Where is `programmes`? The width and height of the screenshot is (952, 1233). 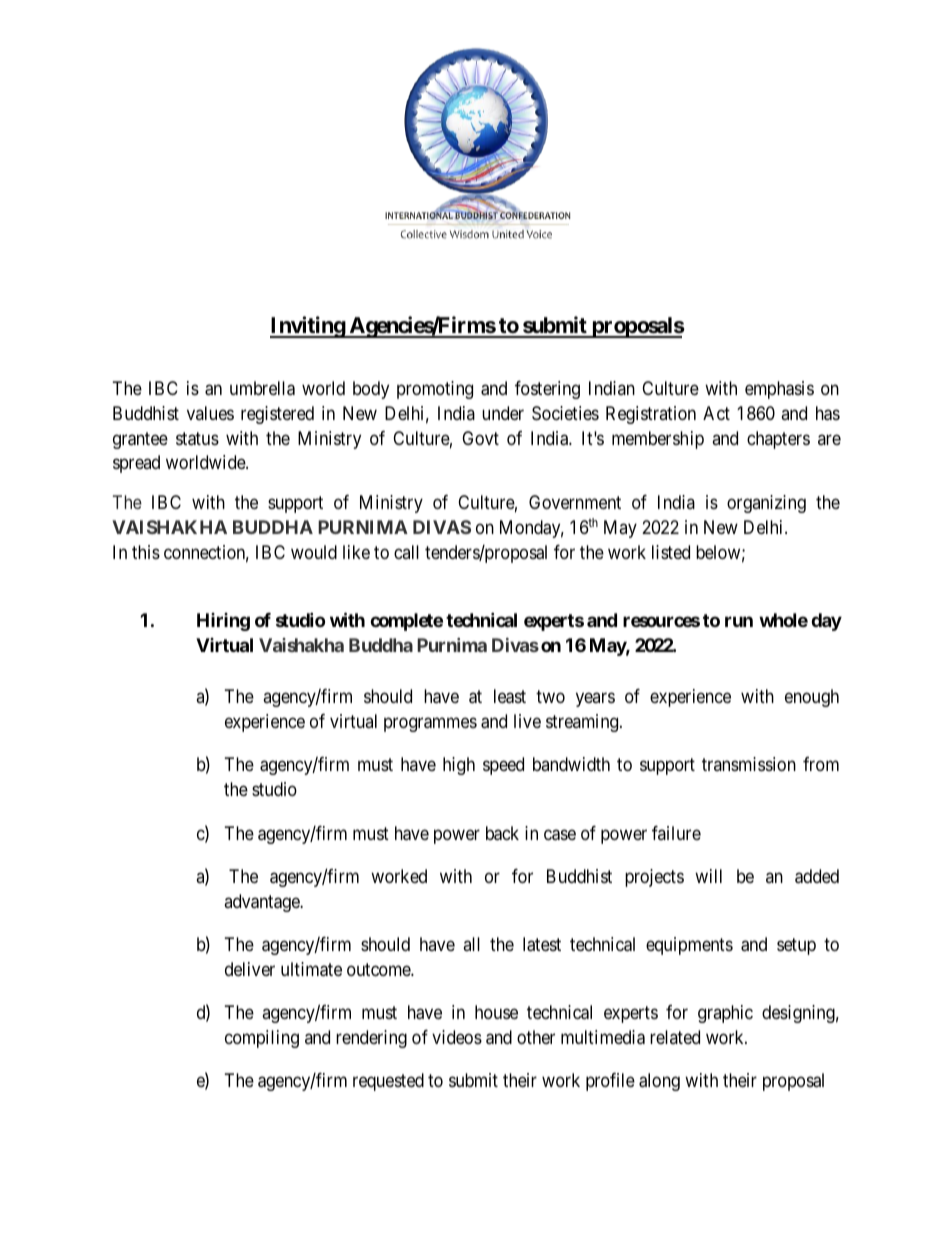
programmes is located at coordinates (430, 724).
